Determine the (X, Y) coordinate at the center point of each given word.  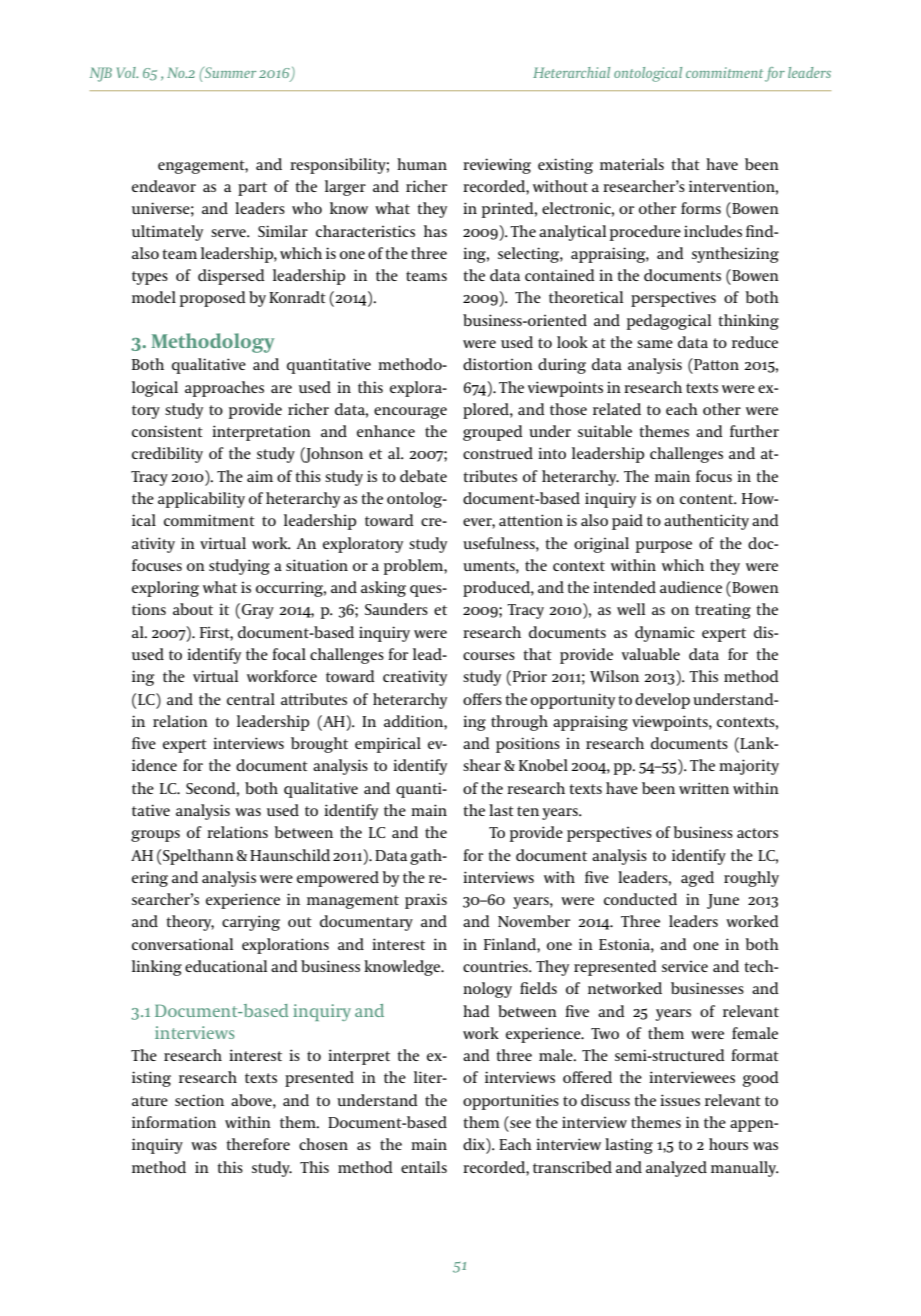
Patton (715, 364)
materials (632, 164)
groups (155, 836)
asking (383, 589)
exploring (165, 589)
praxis (426, 901)
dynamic (665, 634)
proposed (213, 299)
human (422, 164)
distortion (498, 364)
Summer (229, 72)
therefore (258, 1144)
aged (697, 879)
